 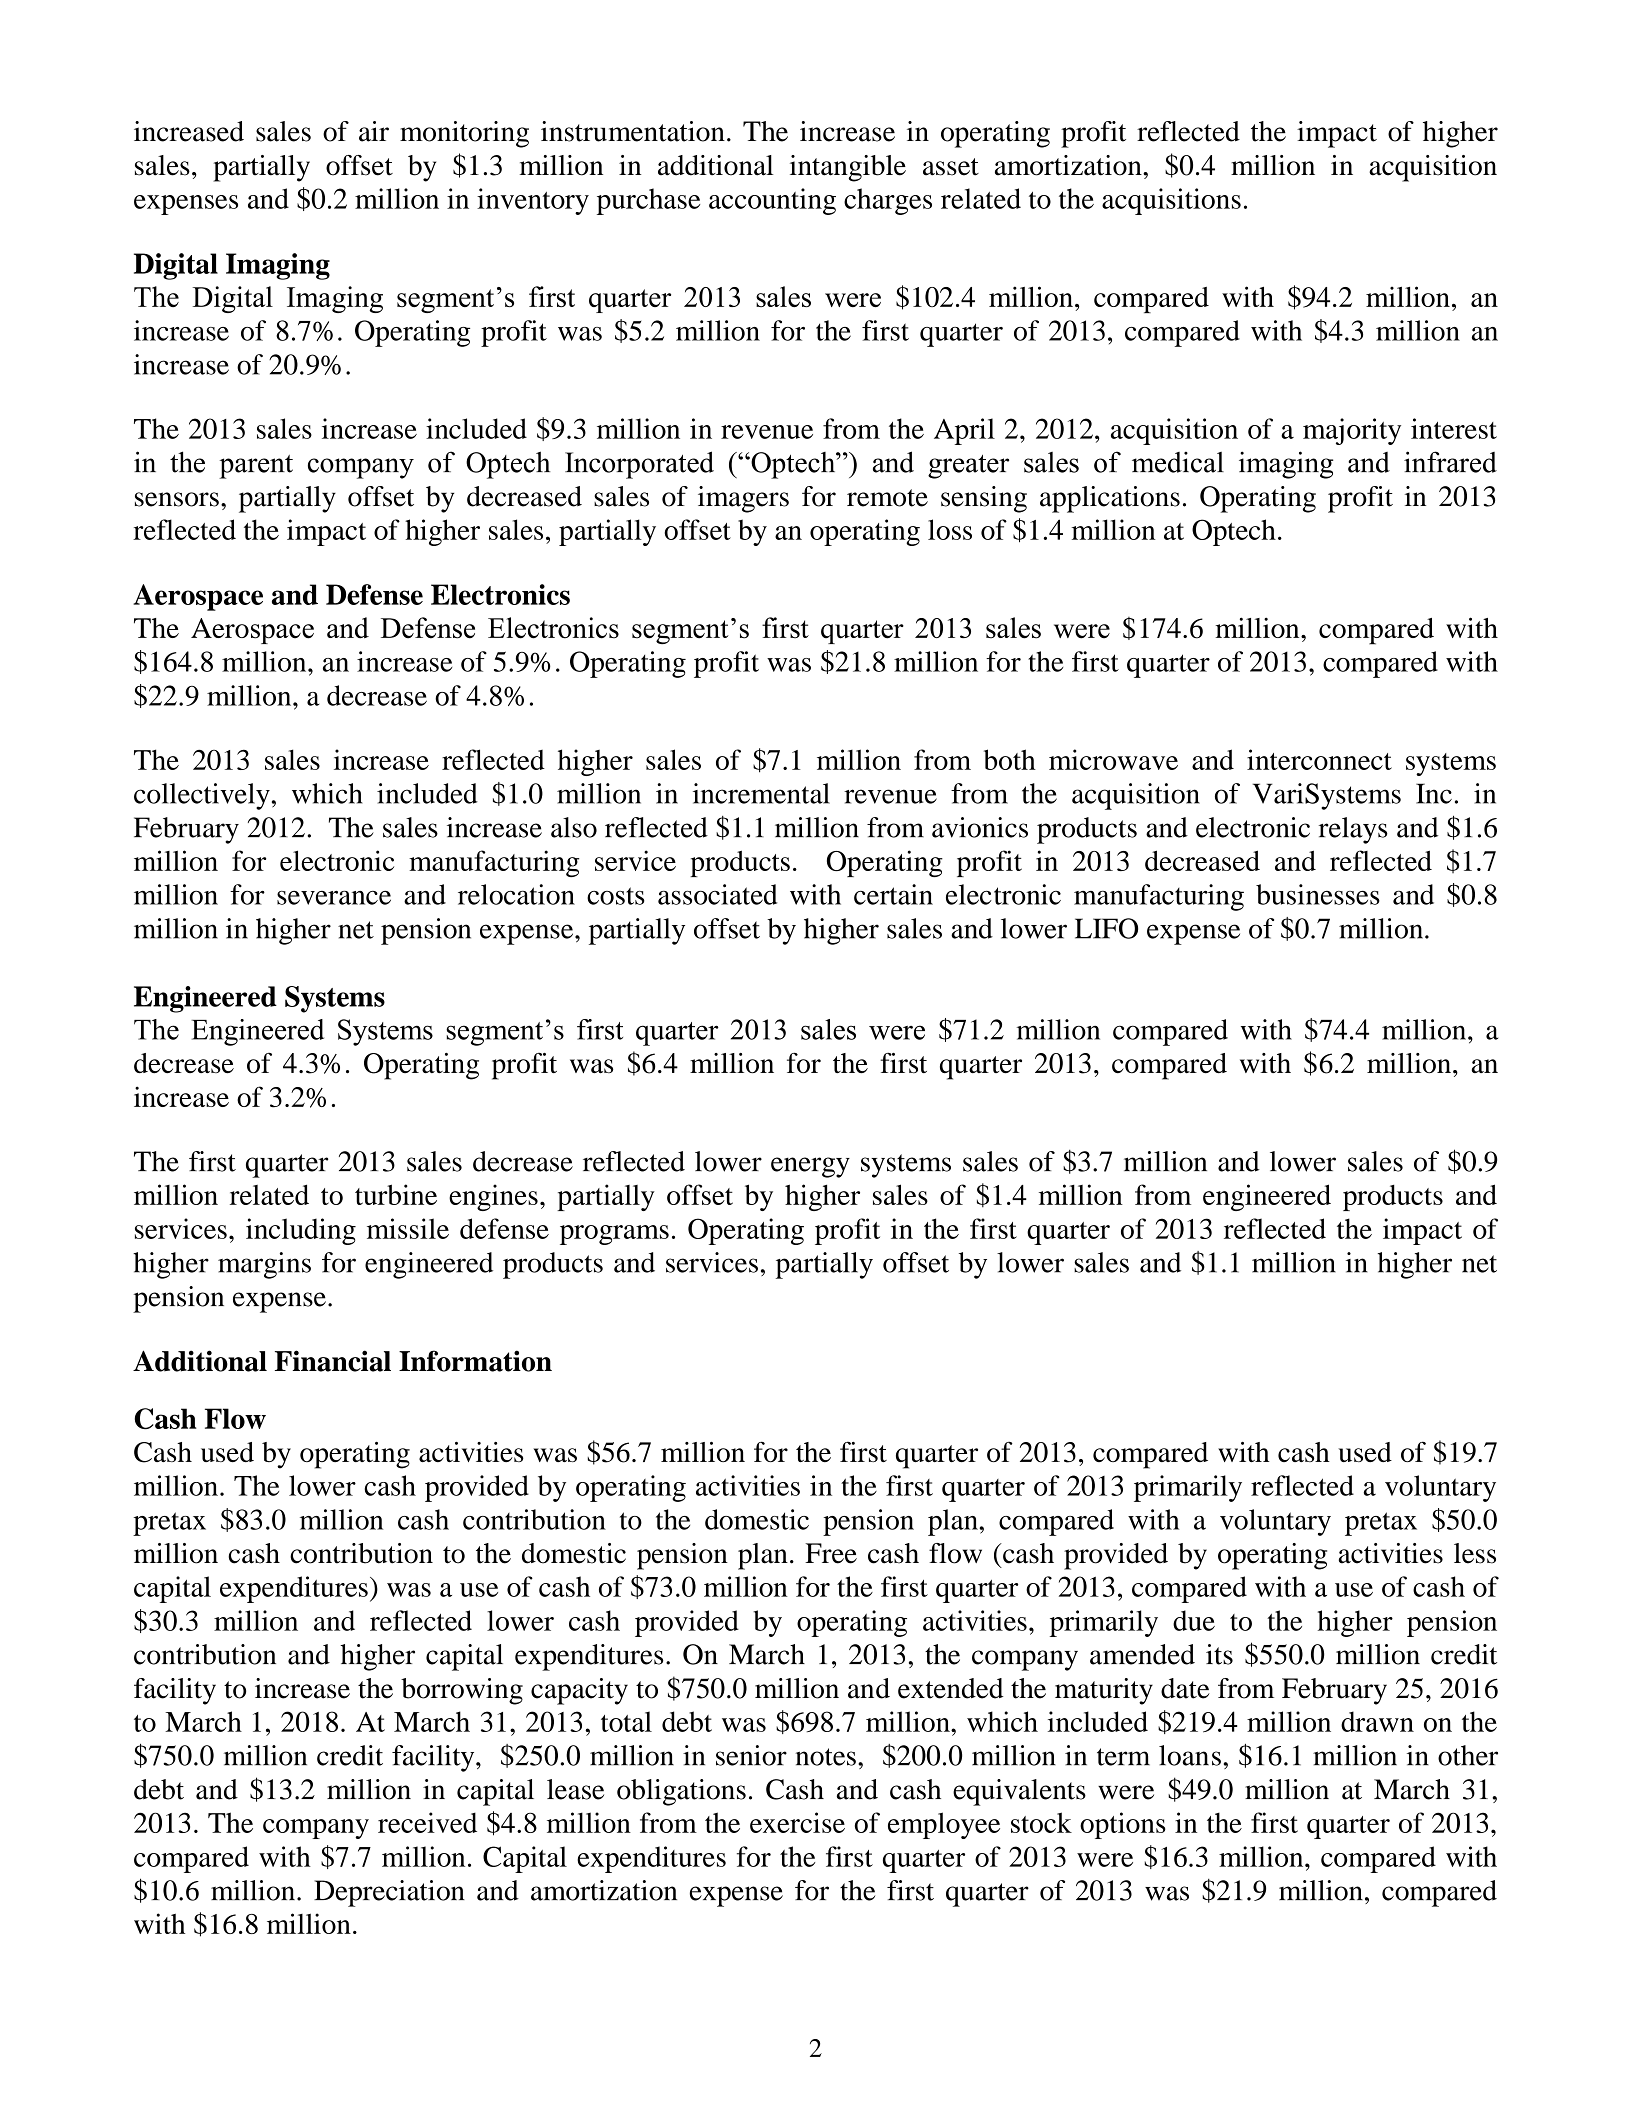 What do you see at coordinates (893, 894) in the screenshot?
I see `certain` at bounding box center [893, 894].
